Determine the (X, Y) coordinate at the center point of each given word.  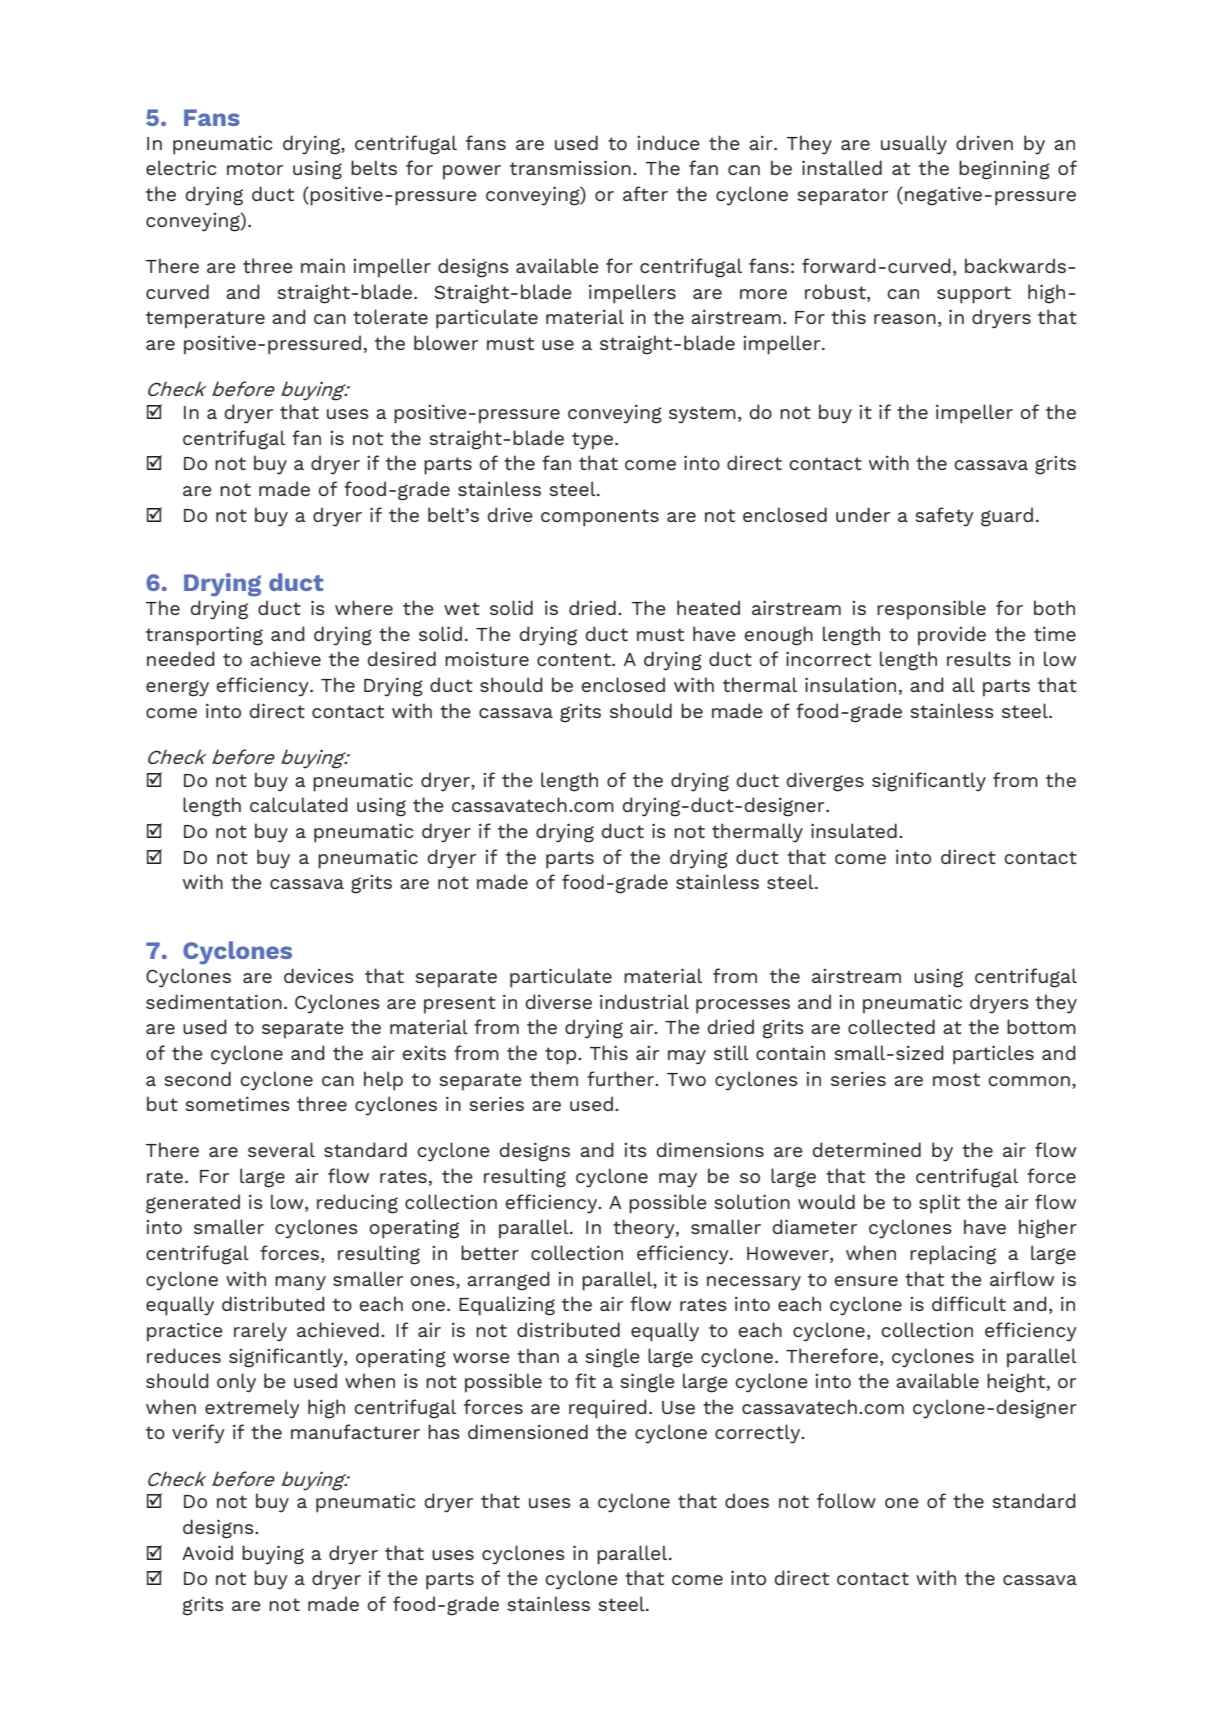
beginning (1004, 170)
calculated (299, 804)
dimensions (710, 1149)
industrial (644, 1001)
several (281, 1149)
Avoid (207, 1552)
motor (255, 168)
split (939, 1204)
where (364, 607)
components (600, 518)
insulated (854, 830)
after (645, 193)
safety (945, 517)
